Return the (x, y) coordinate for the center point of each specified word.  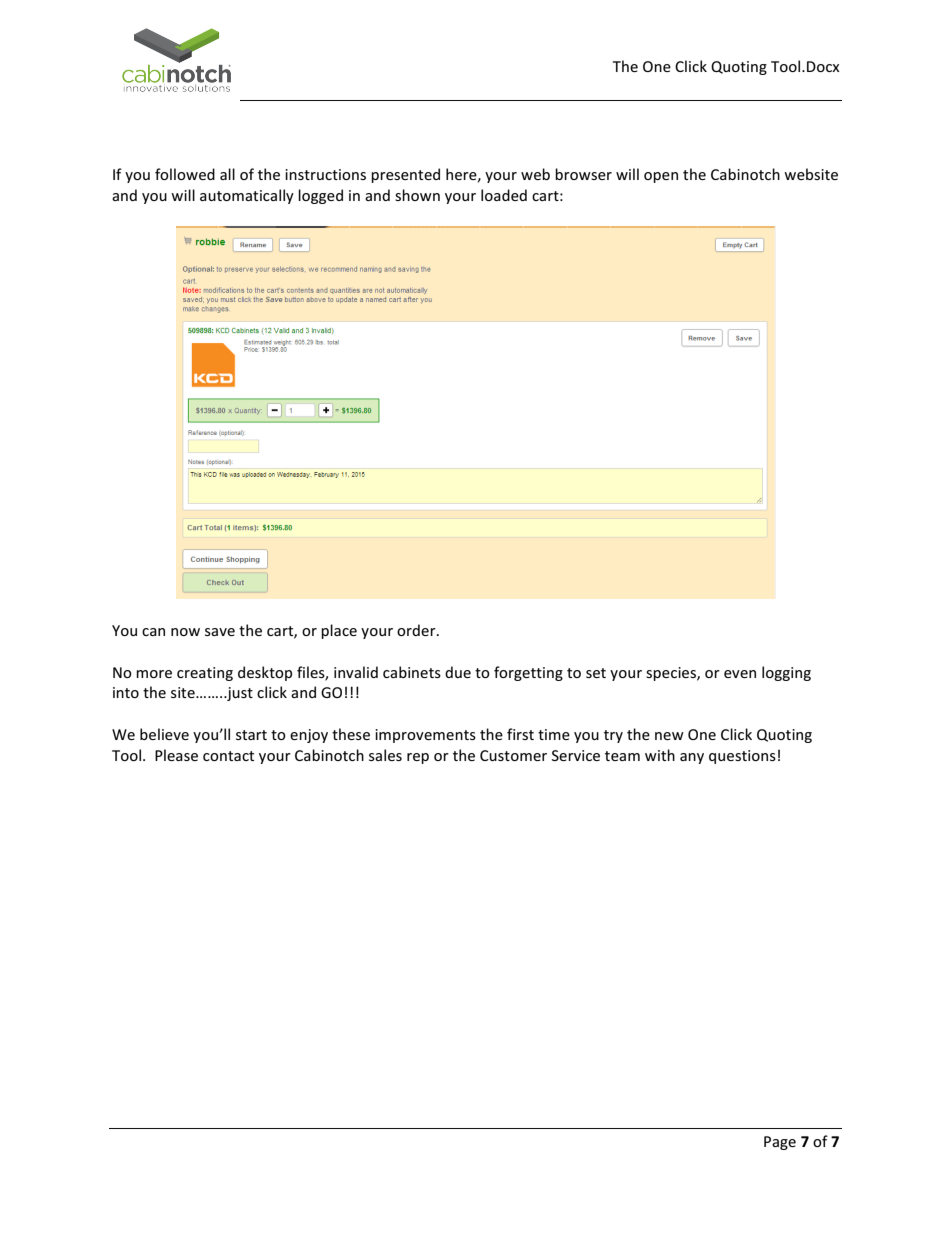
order (417, 630)
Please (176, 755)
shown (417, 195)
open (661, 177)
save (220, 632)
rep (418, 758)
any (692, 758)
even (740, 674)
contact (228, 756)
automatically (247, 196)
